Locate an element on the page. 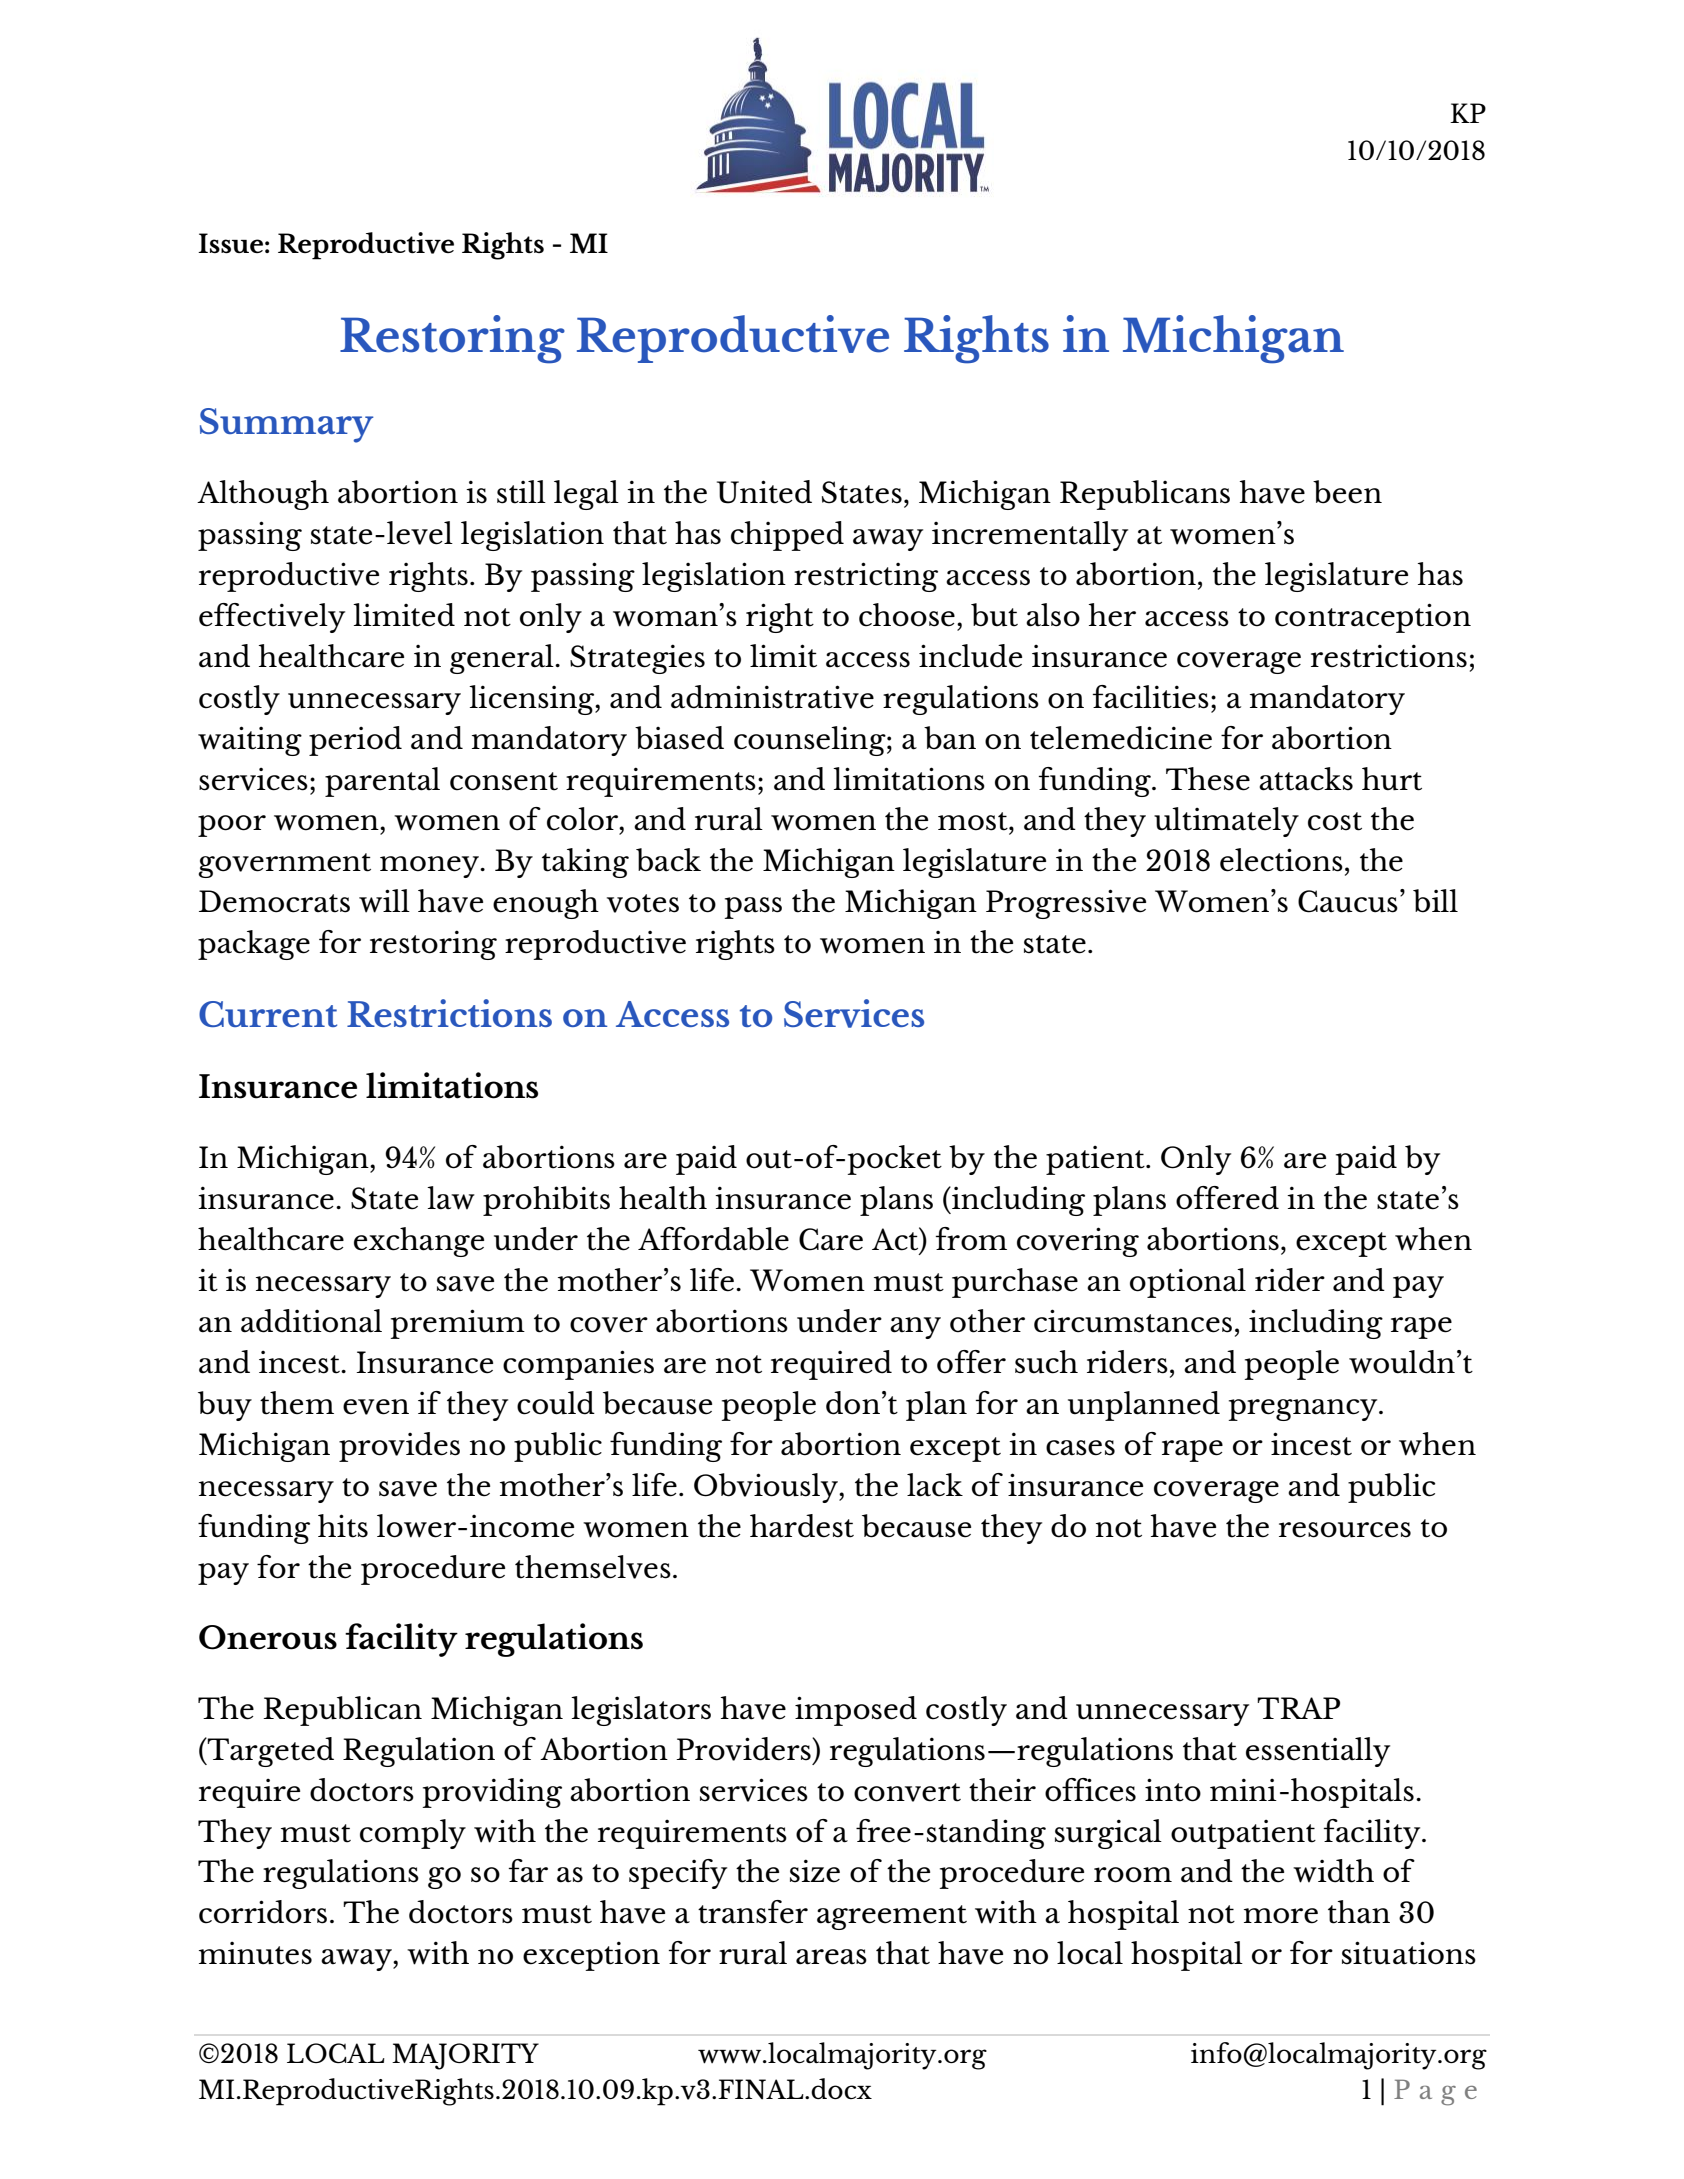  size is located at coordinates (815, 1871).
